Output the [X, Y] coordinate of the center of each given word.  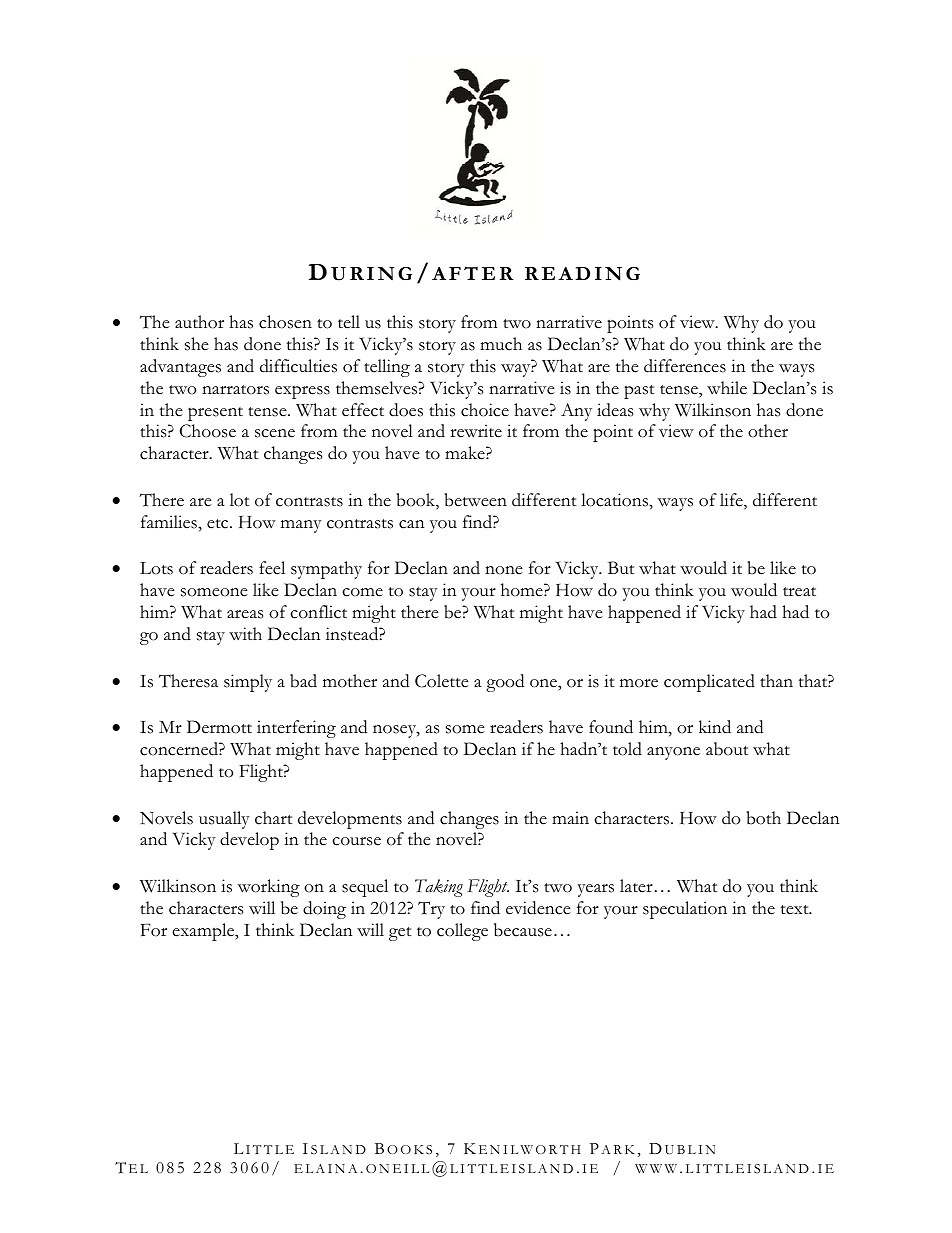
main [570, 817]
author [199, 322]
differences [685, 366]
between [475, 500]
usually [224, 820]
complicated [709, 683]
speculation [685, 910]
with [245, 634]
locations [615, 500]
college [462, 932]
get [400, 934]
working [269, 888]
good [505, 683]
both [763, 818]
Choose [208, 431]
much [501, 344]
